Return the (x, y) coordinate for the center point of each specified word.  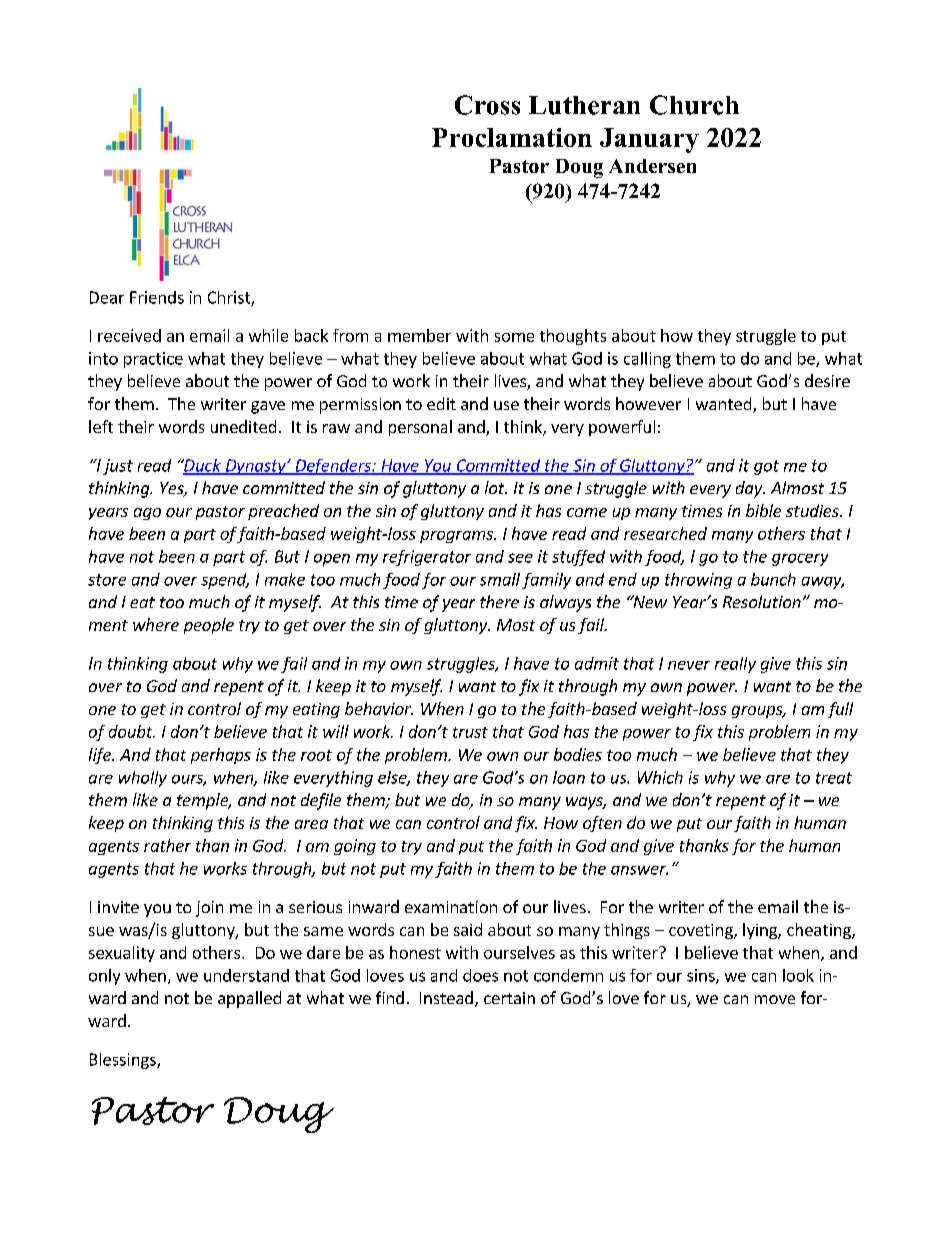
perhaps (221, 756)
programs (457, 537)
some (514, 337)
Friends (157, 297)
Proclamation (512, 137)
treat (834, 778)
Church (694, 105)
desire (827, 380)
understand (246, 975)
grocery (800, 560)
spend (225, 581)
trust (470, 732)
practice (153, 360)
